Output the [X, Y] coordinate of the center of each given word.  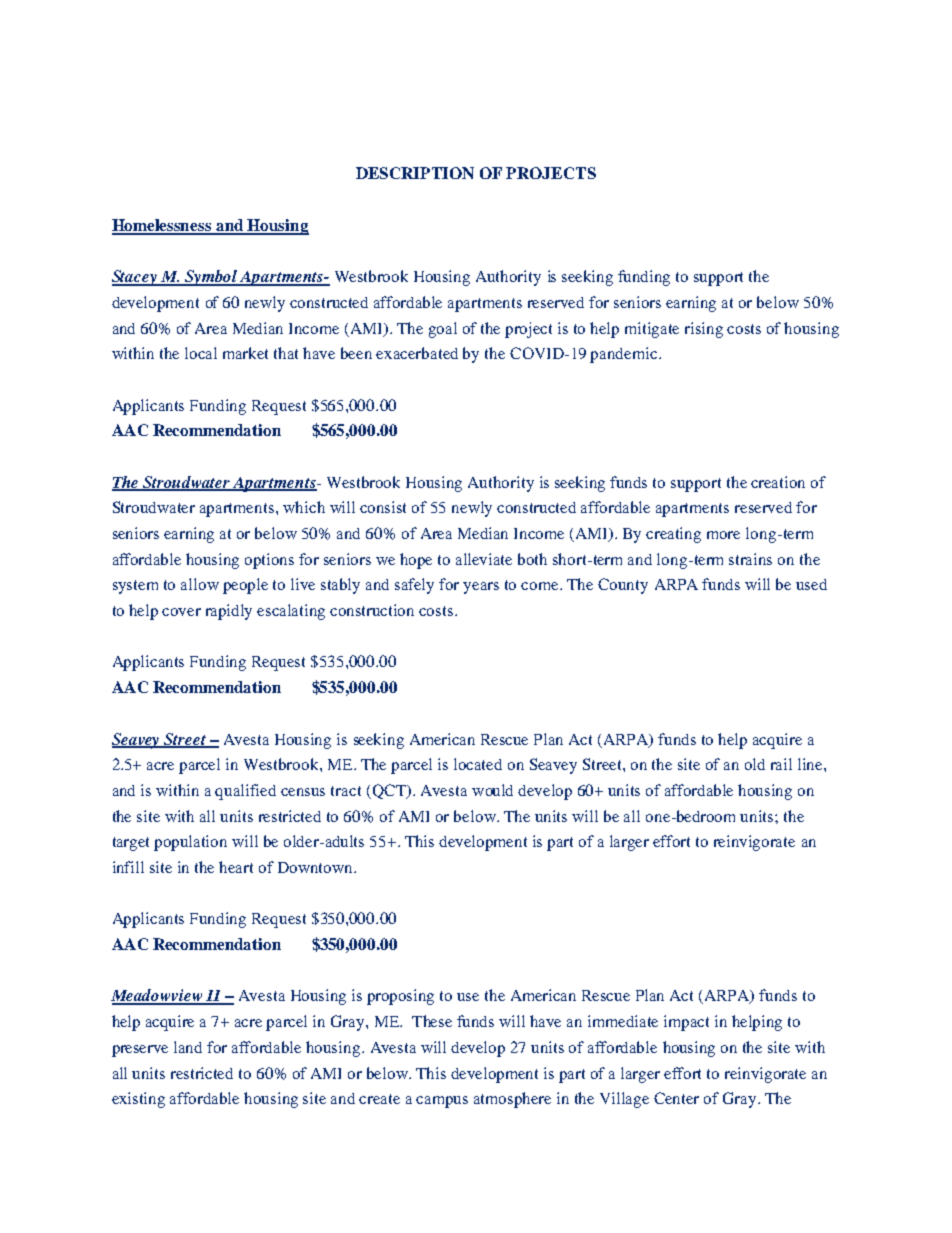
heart [236, 867]
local [201, 353]
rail [781, 764]
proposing [400, 997]
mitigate [652, 330]
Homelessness [163, 226]
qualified [245, 792]
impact [686, 1023]
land [188, 1047]
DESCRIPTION [415, 173]
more [723, 535]
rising [704, 330]
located [478, 764]
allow [200, 584]
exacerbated [417, 353]
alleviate [484, 559]
